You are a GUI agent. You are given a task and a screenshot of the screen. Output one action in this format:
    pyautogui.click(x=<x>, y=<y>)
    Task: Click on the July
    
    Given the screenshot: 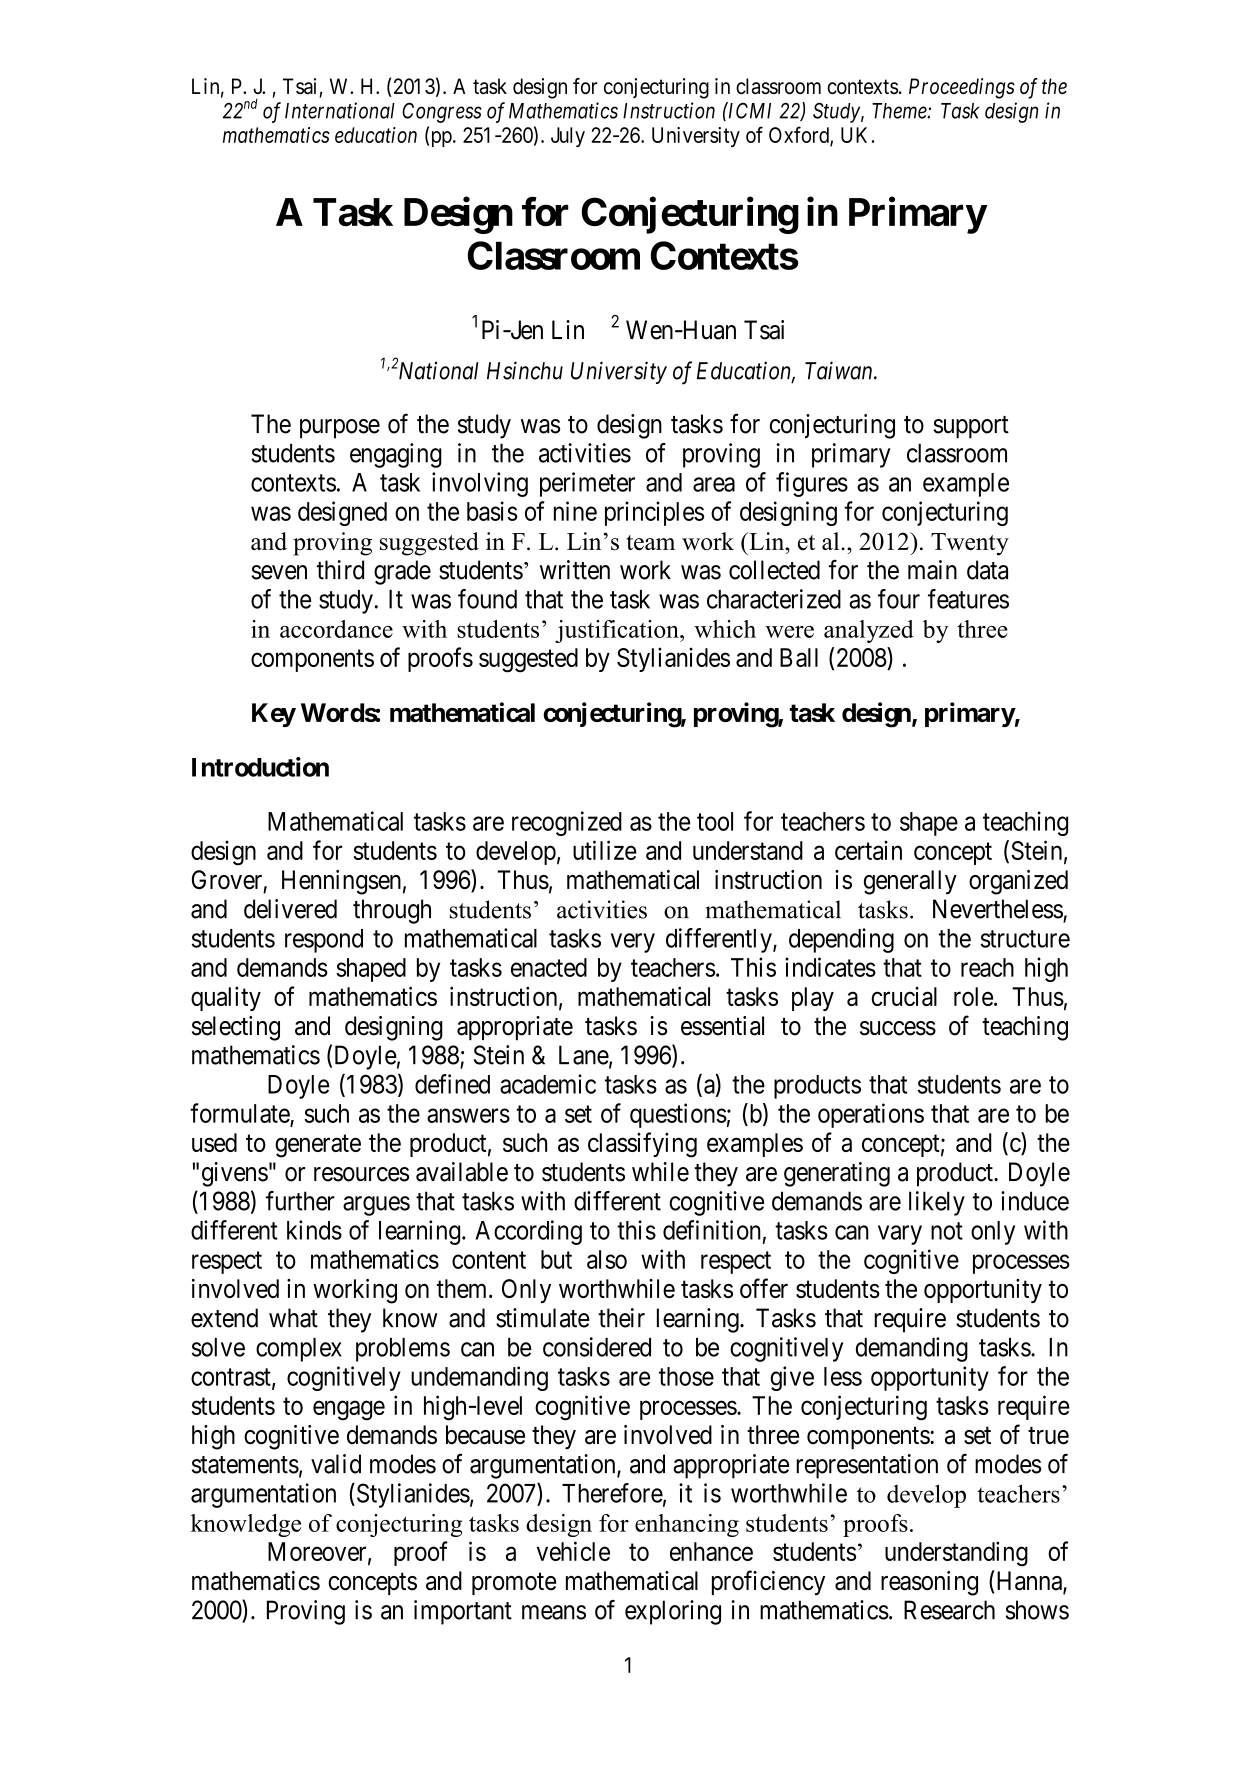 What is the action you would take?
    pyautogui.click(x=568, y=137)
